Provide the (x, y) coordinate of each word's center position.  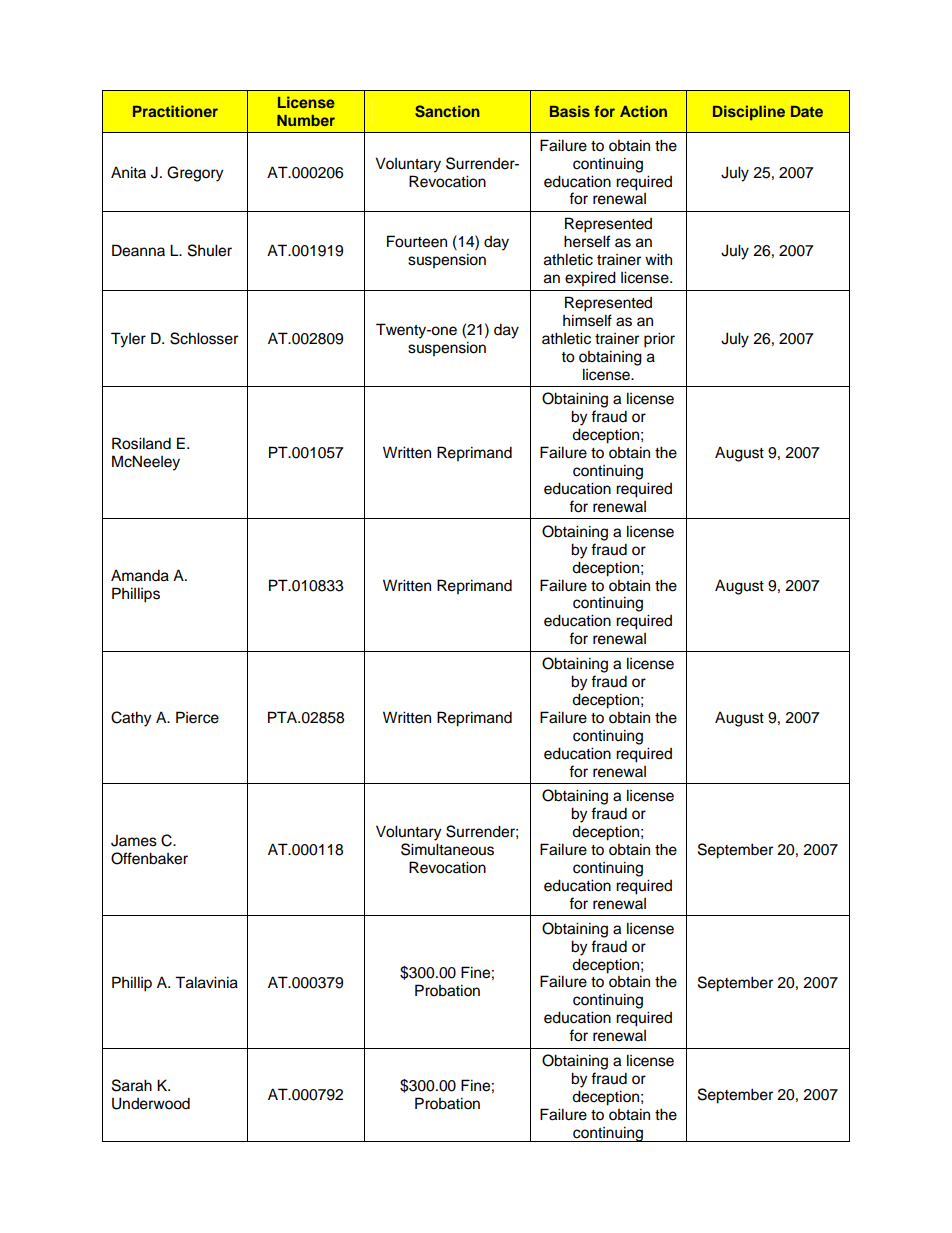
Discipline (749, 112)
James (134, 841)
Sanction (447, 111)
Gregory (195, 174)
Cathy (131, 719)
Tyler (128, 340)
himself (587, 320)
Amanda (140, 575)
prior (659, 340)
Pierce (197, 717)
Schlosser (204, 338)
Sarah (132, 1085)
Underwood (151, 1103)
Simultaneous (447, 849)
